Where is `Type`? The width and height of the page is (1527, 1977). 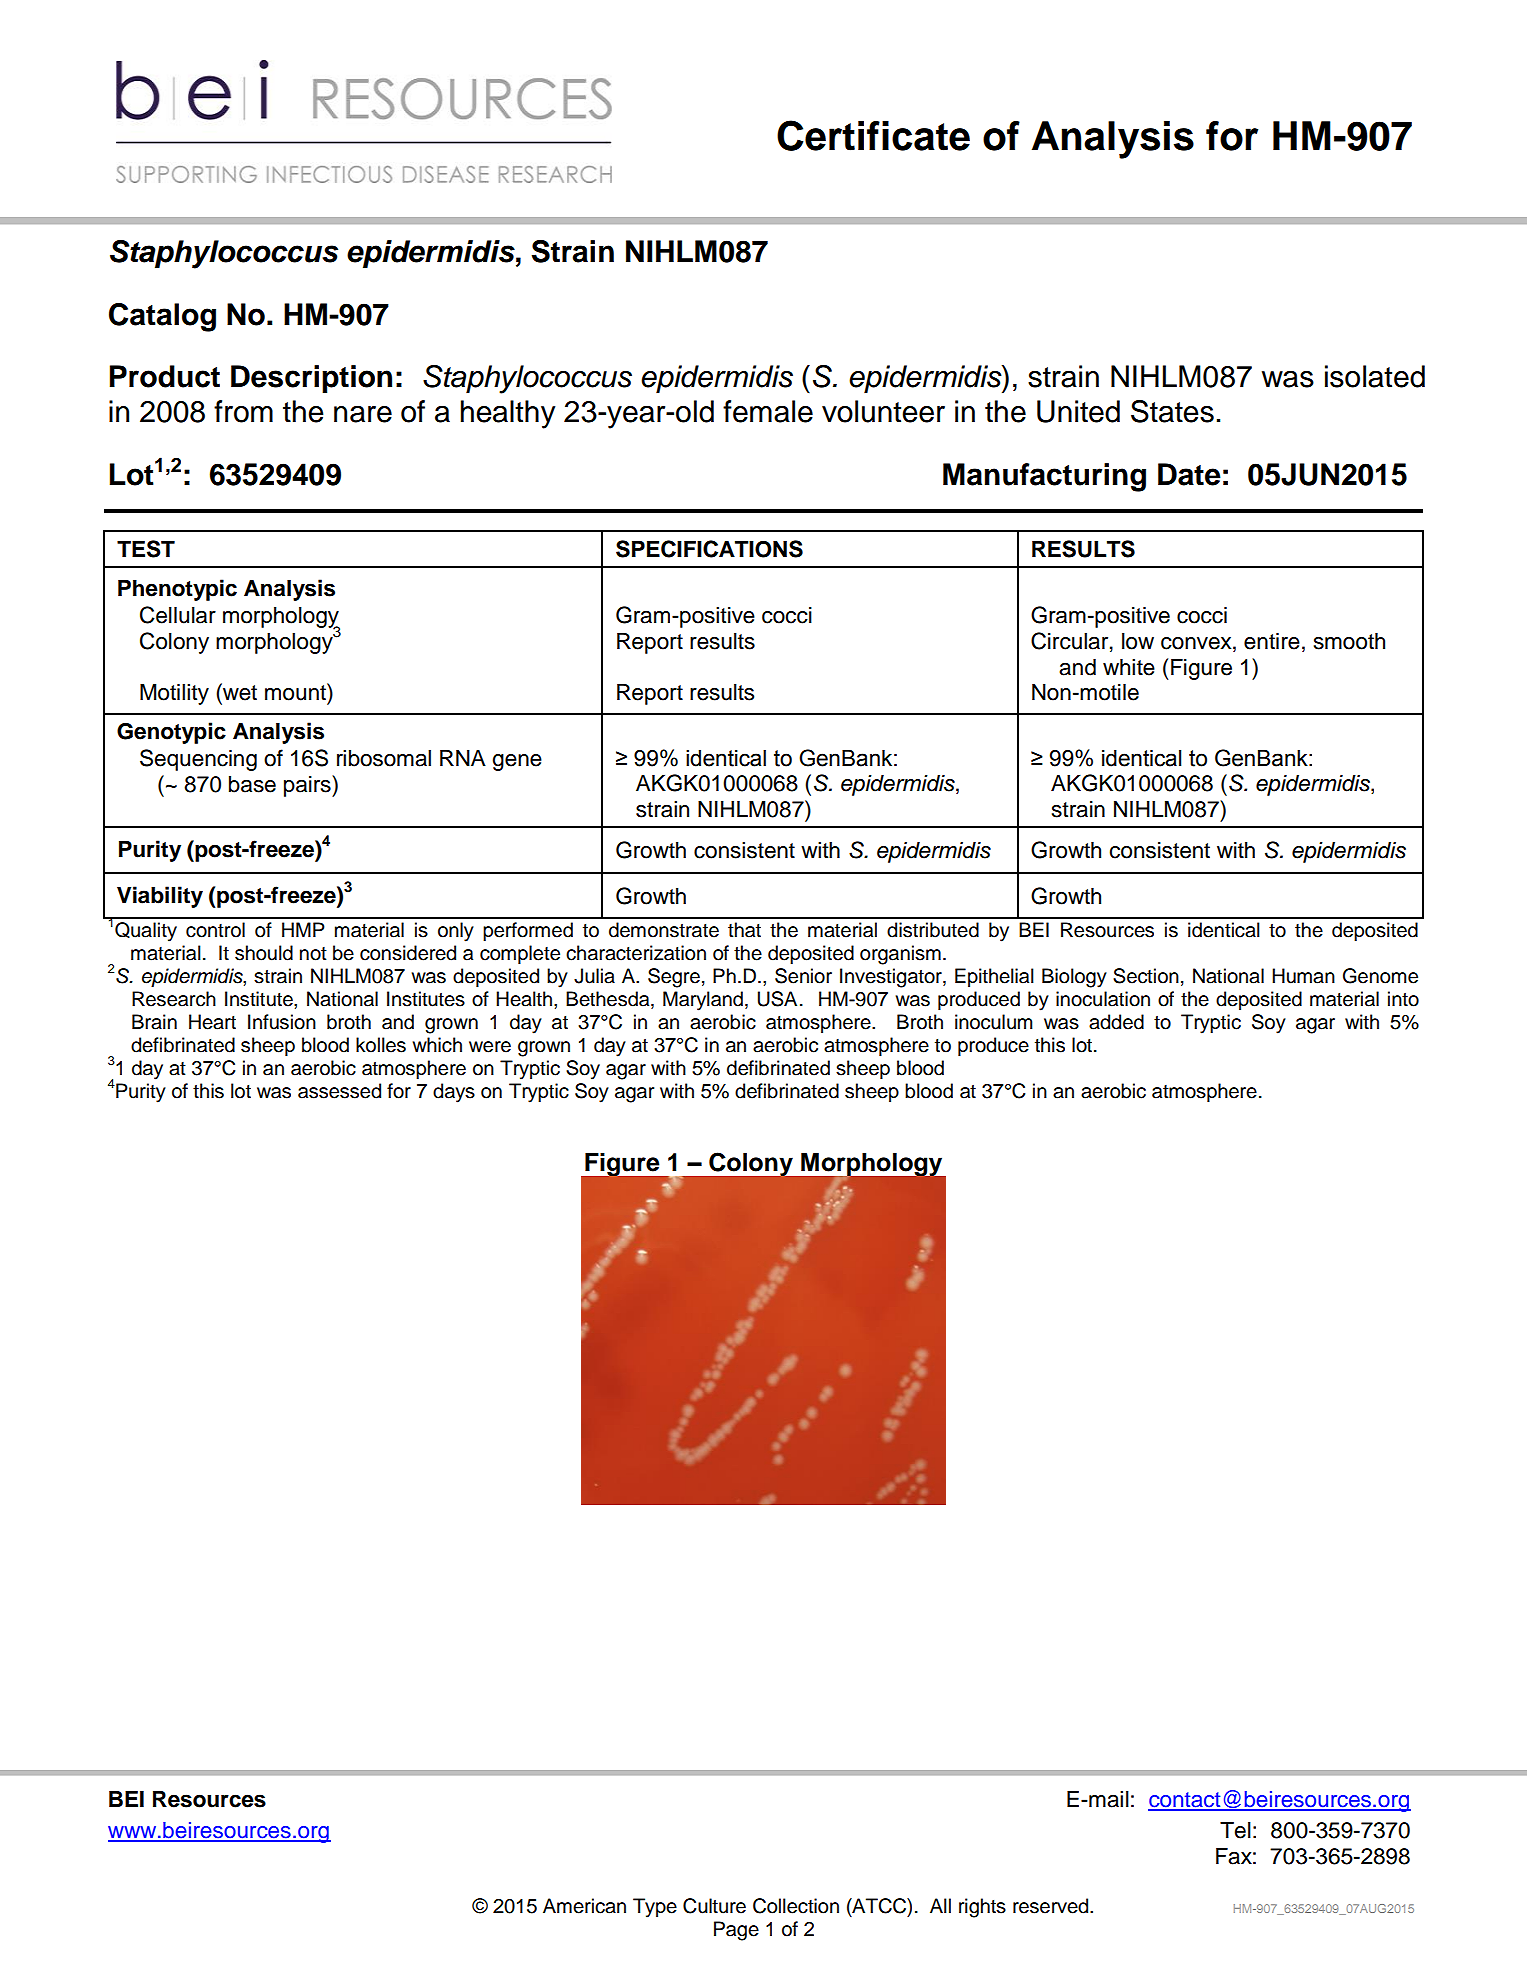
Type is located at coordinates (655, 1908).
